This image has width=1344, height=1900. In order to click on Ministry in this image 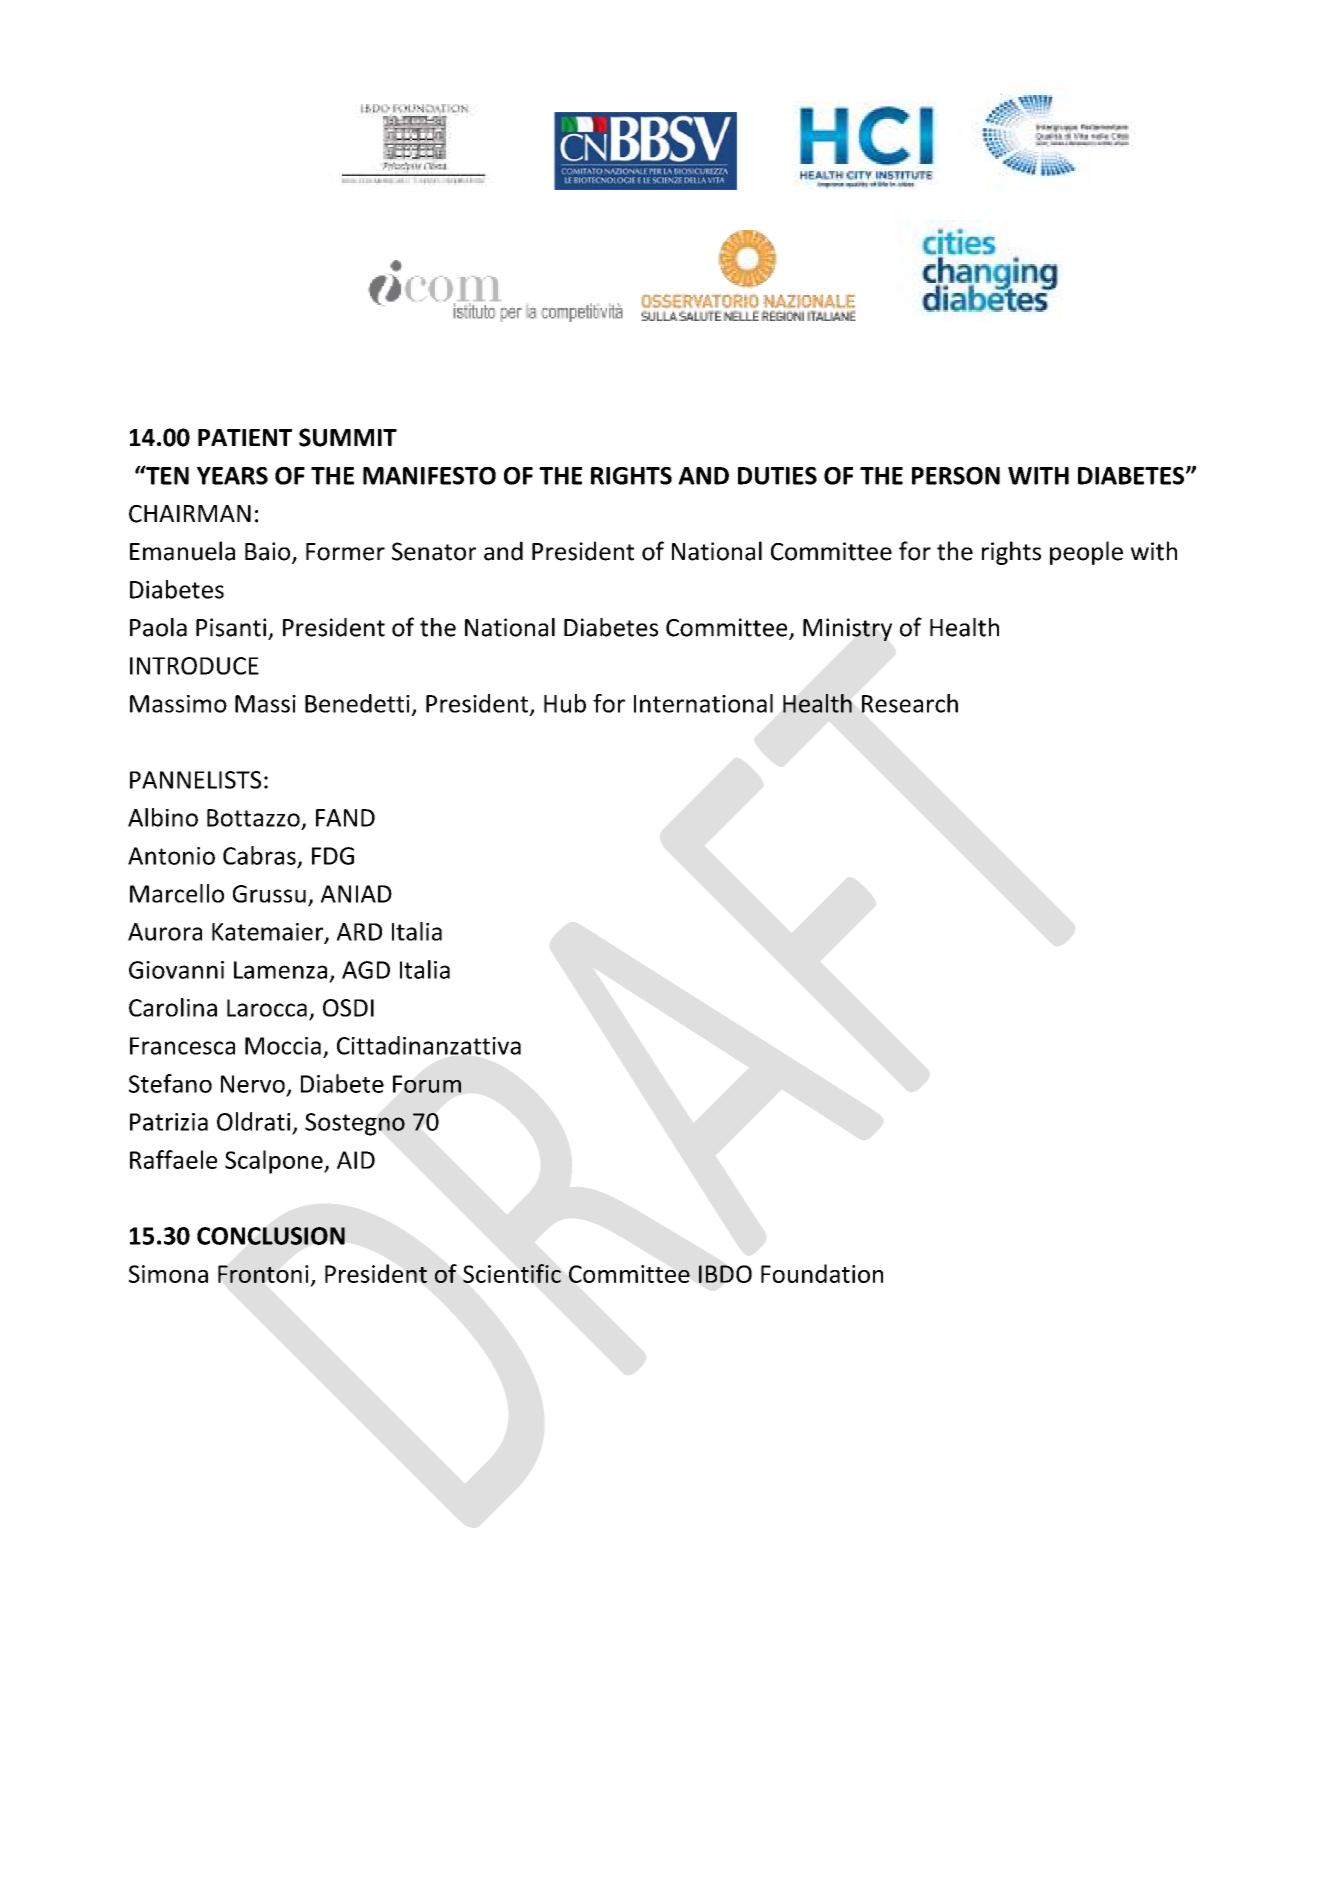, I will do `click(847, 629)`.
